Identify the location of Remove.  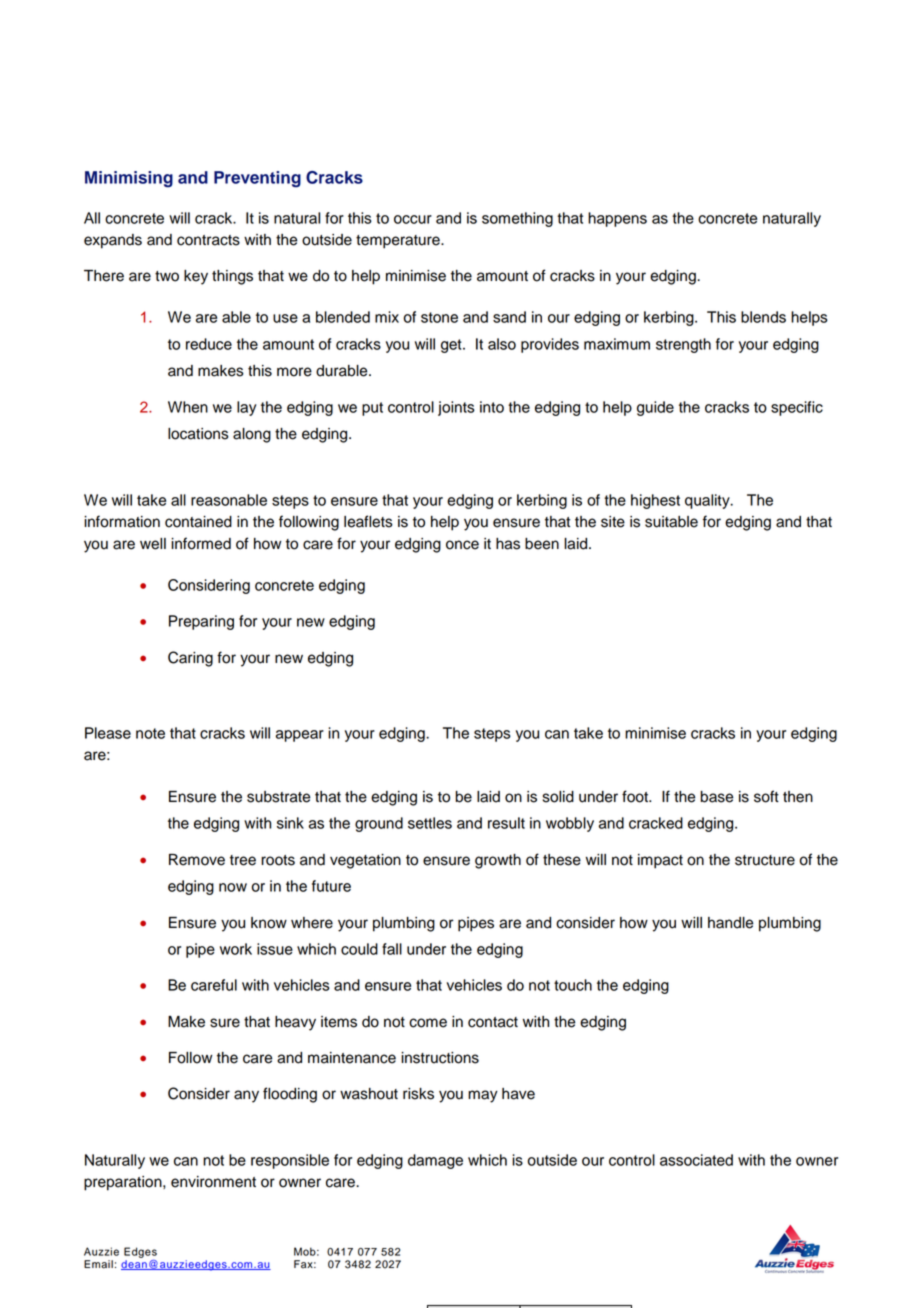
(197, 860).
